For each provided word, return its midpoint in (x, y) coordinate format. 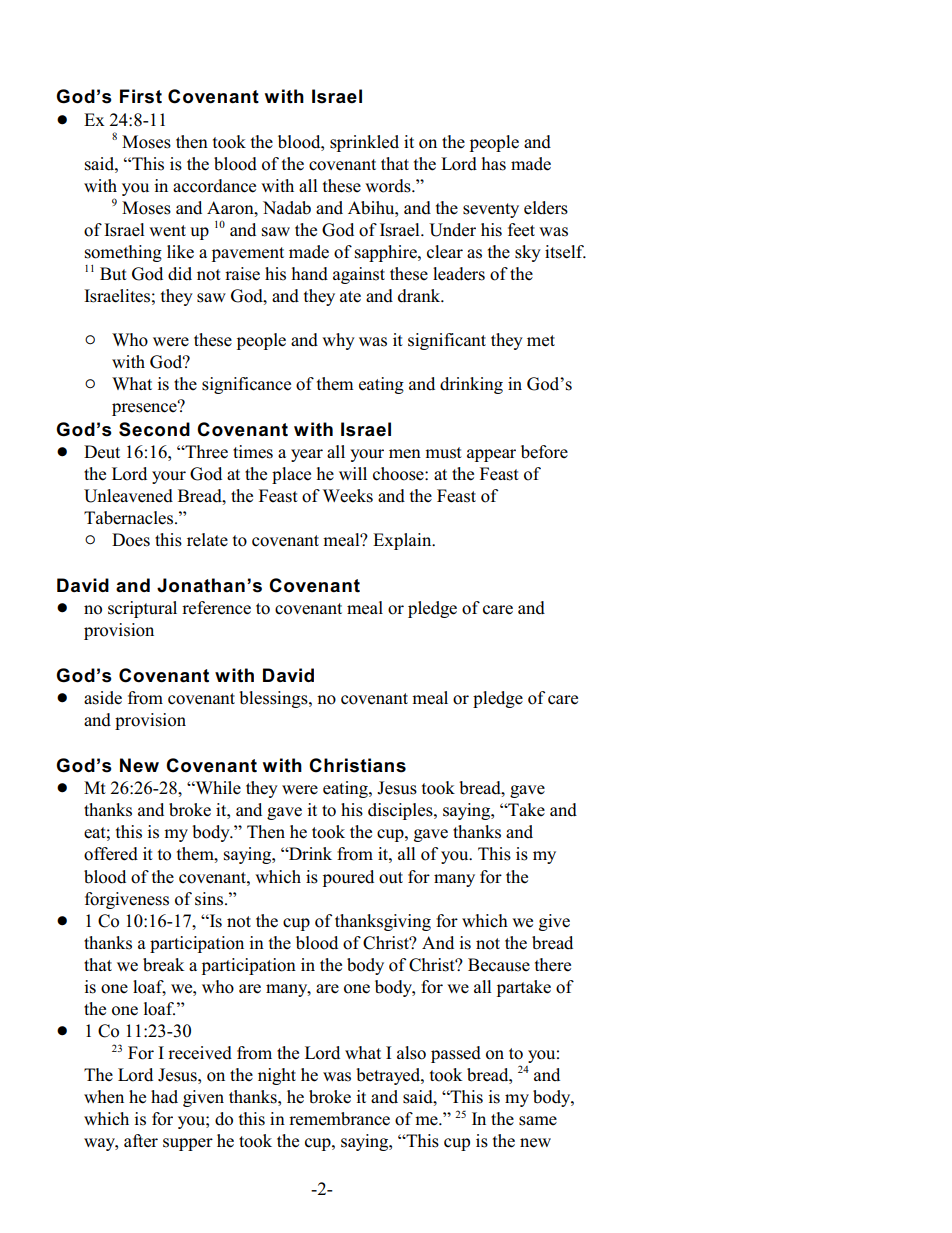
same (538, 1121)
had (164, 1097)
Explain (403, 541)
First (141, 96)
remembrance (339, 1119)
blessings (274, 699)
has (494, 164)
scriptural (142, 609)
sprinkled (364, 143)
